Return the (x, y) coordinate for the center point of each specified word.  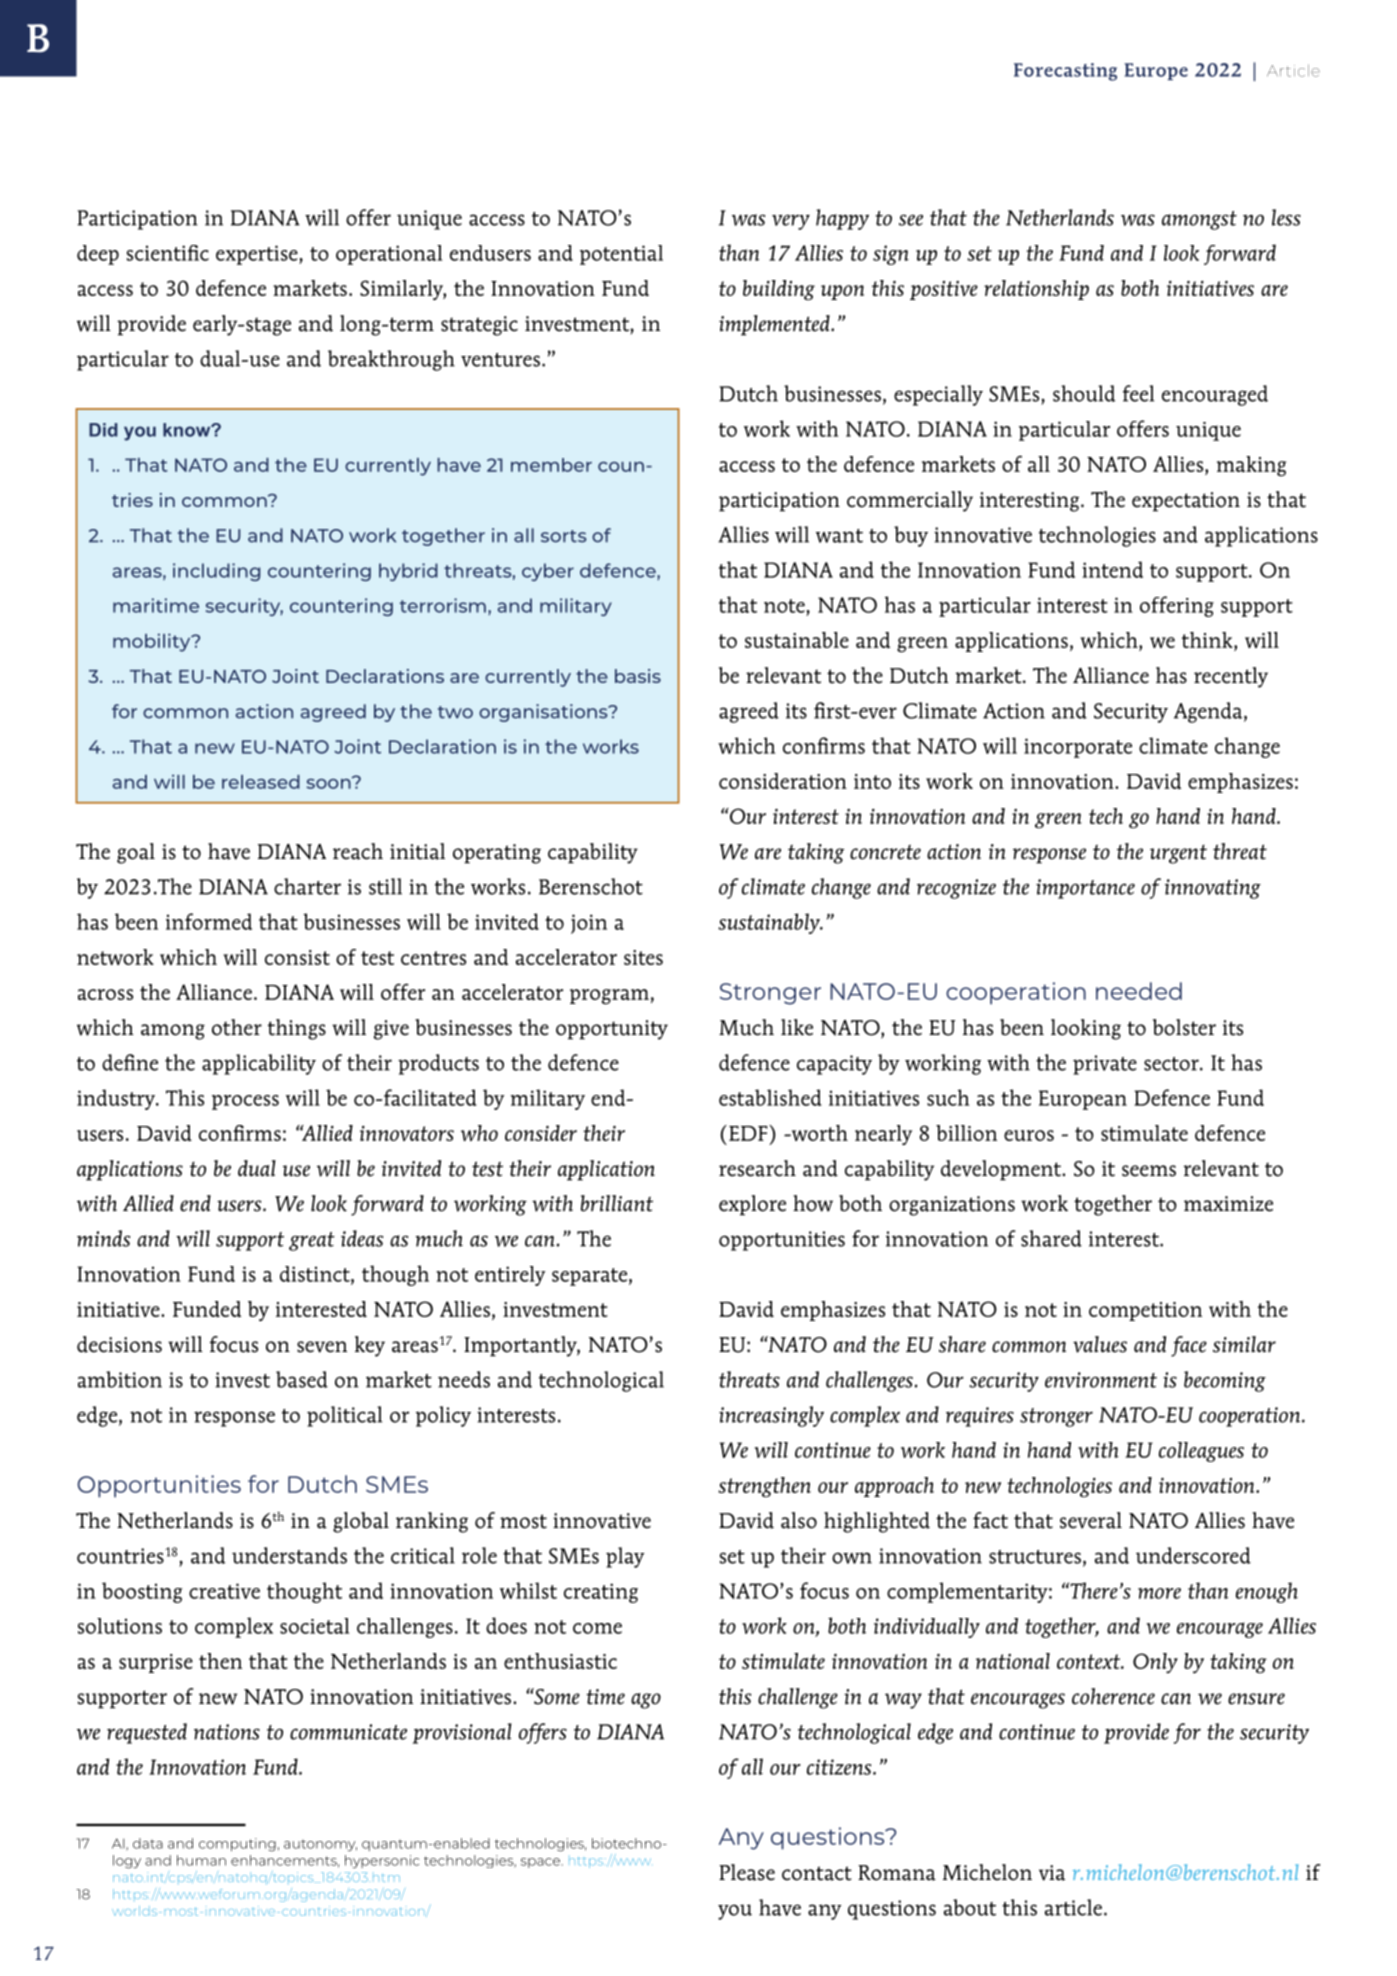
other (237, 1027)
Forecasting (1065, 72)
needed (1139, 991)
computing (237, 1845)
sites (643, 957)
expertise (258, 255)
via (1052, 1873)
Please (747, 1872)
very (791, 222)
